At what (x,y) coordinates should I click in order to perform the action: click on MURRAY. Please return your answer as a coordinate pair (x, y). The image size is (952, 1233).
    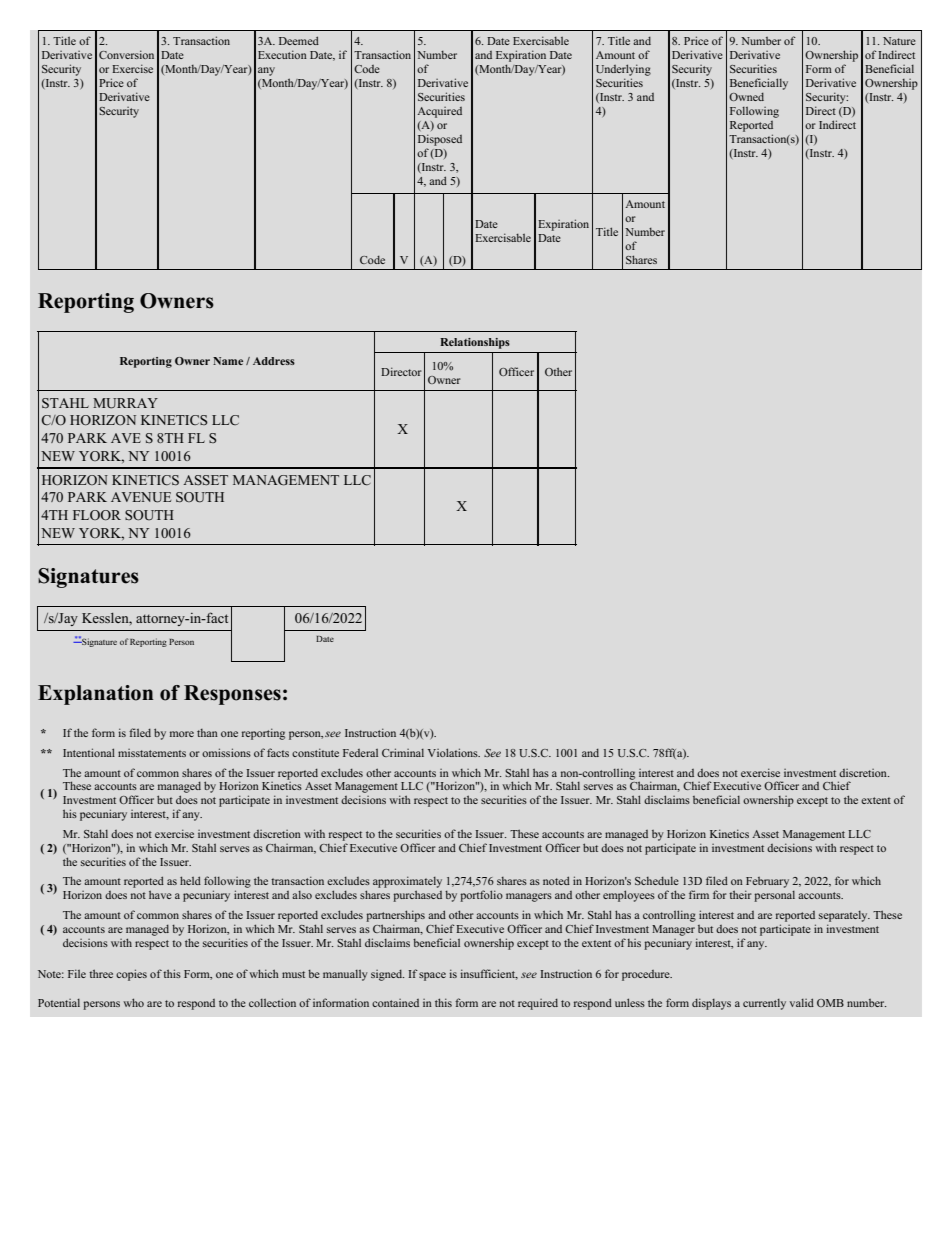
    Looking at the image, I should click on (125, 403).
